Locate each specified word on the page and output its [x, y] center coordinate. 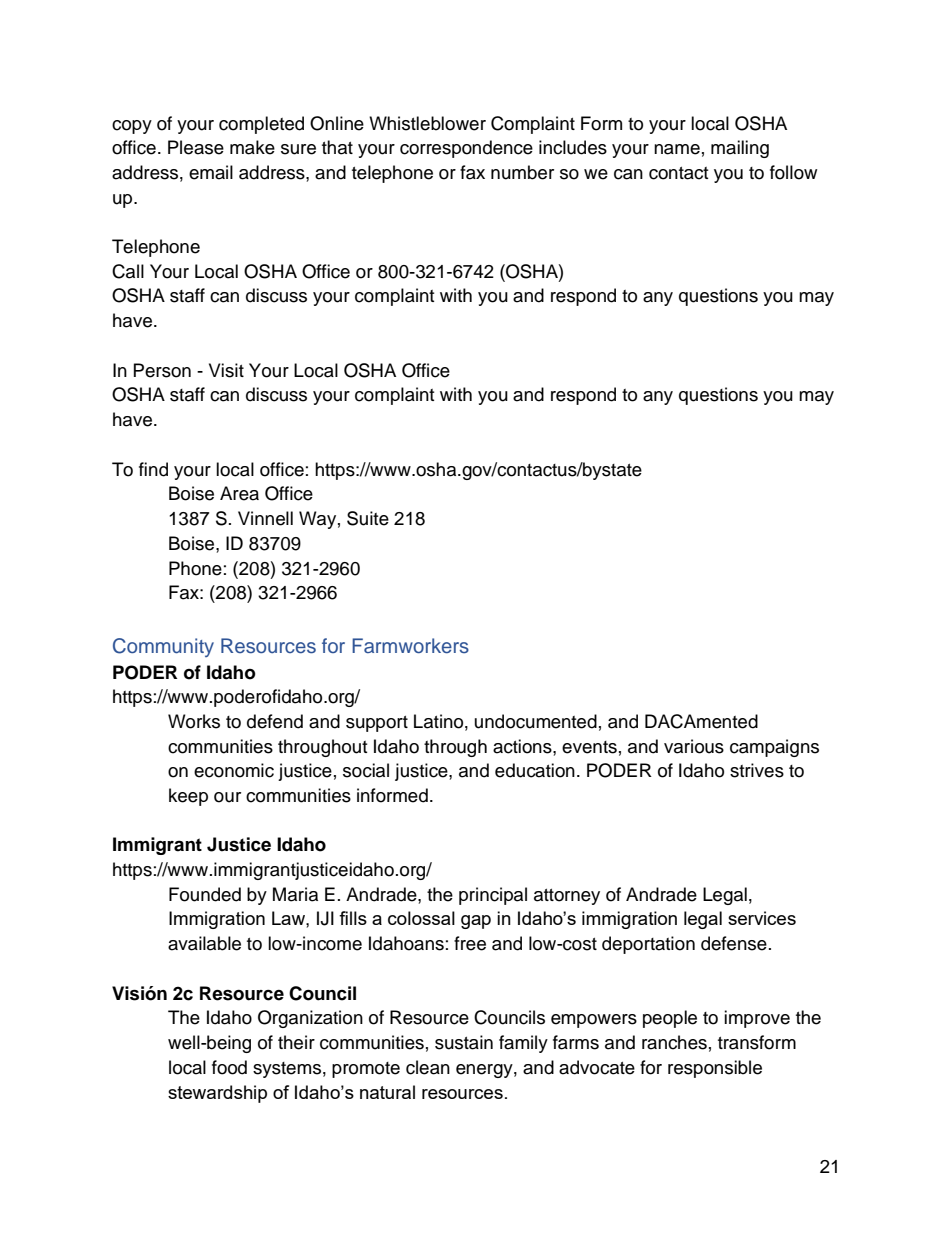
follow [793, 172]
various [694, 746]
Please [196, 147]
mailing [740, 149]
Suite [368, 518]
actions [523, 746]
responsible [715, 1069]
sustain [464, 1042]
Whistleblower [427, 123]
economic [234, 770]
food [229, 1067]
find [153, 469]
